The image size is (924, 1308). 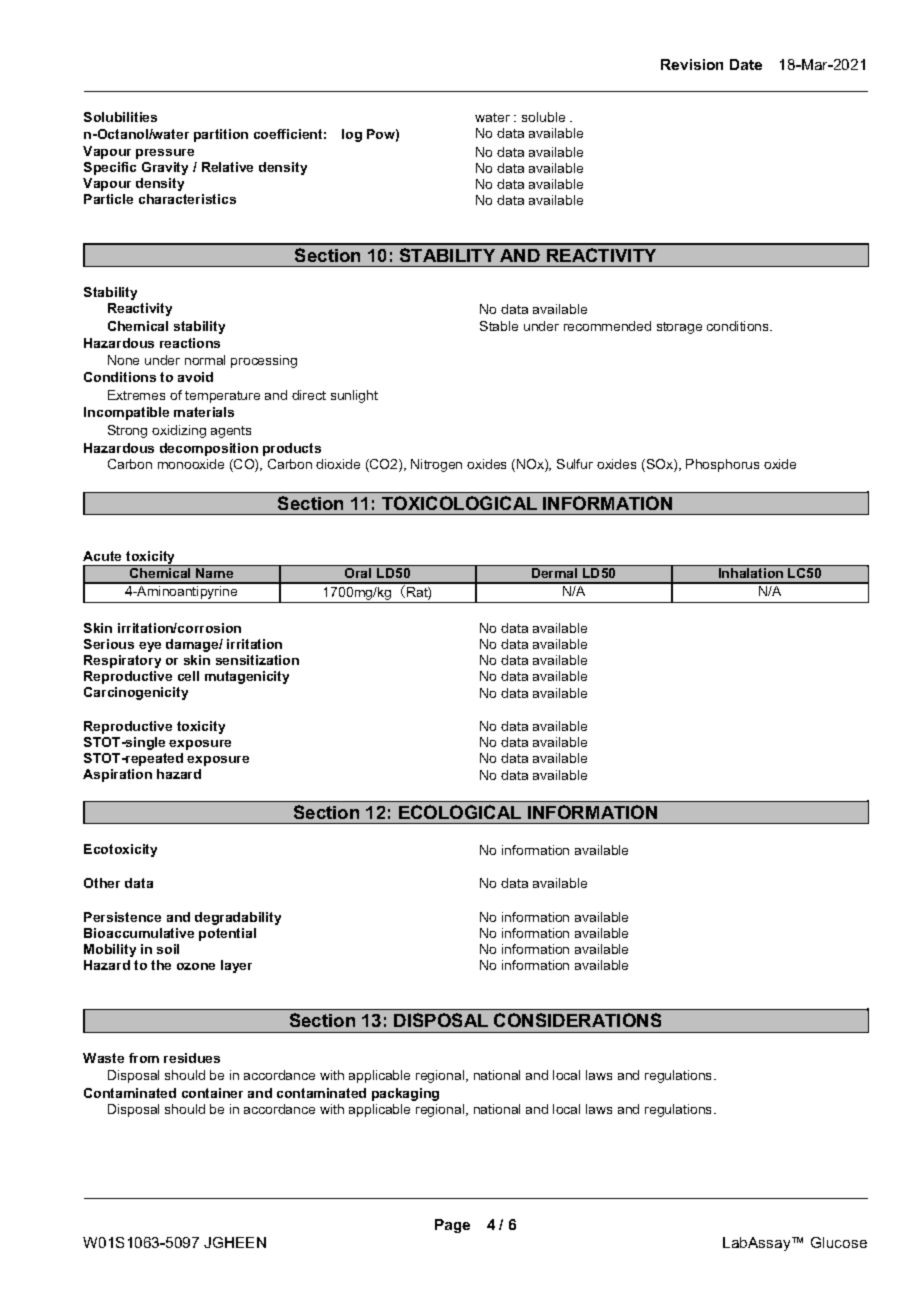 I want to click on sensitization, so click(x=257, y=660).
